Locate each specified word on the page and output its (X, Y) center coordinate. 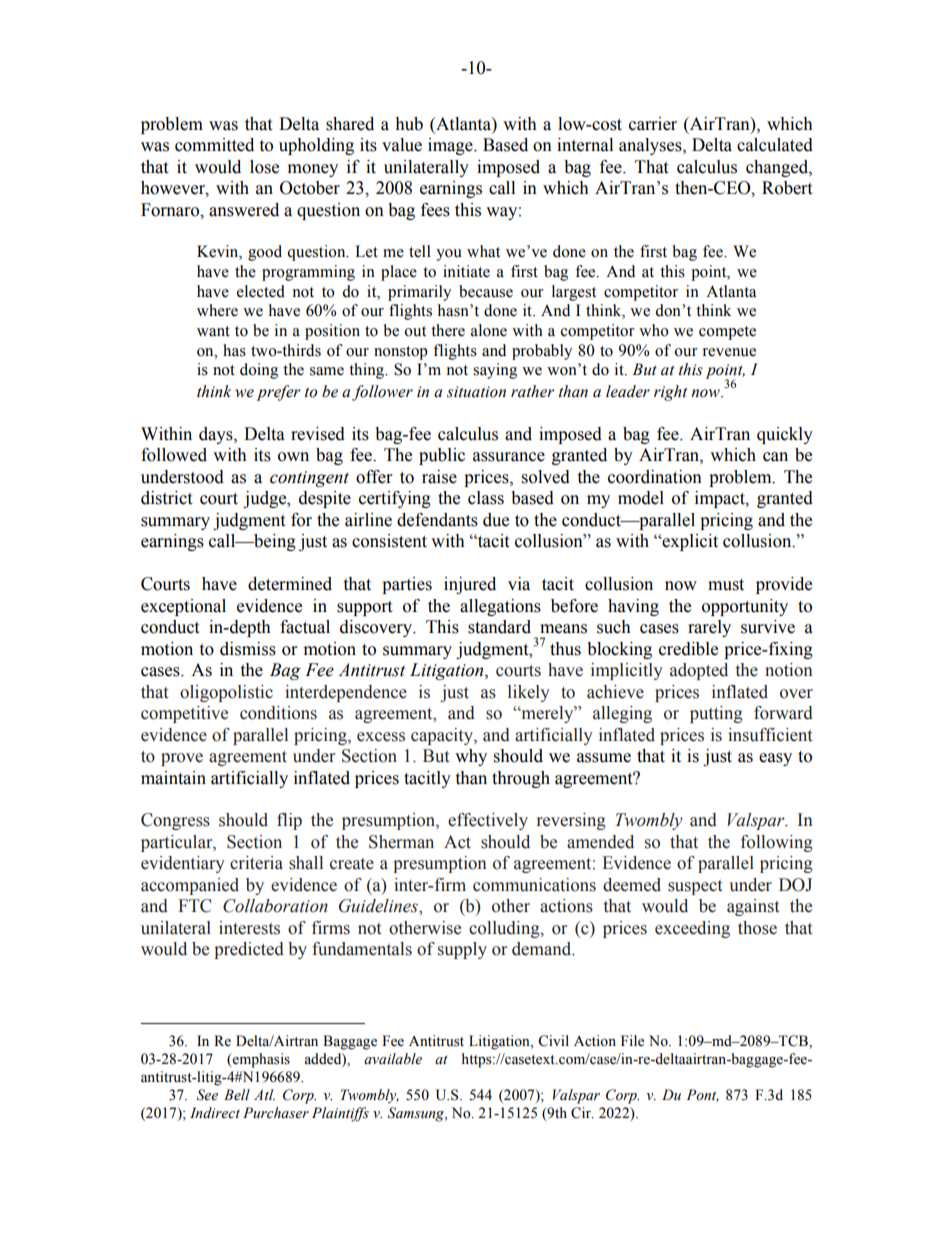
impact (721, 499)
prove (182, 759)
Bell (237, 1095)
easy (775, 759)
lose (264, 167)
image (451, 146)
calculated (775, 145)
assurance (509, 457)
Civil (553, 1041)
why (471, 757)
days (217, 435)
